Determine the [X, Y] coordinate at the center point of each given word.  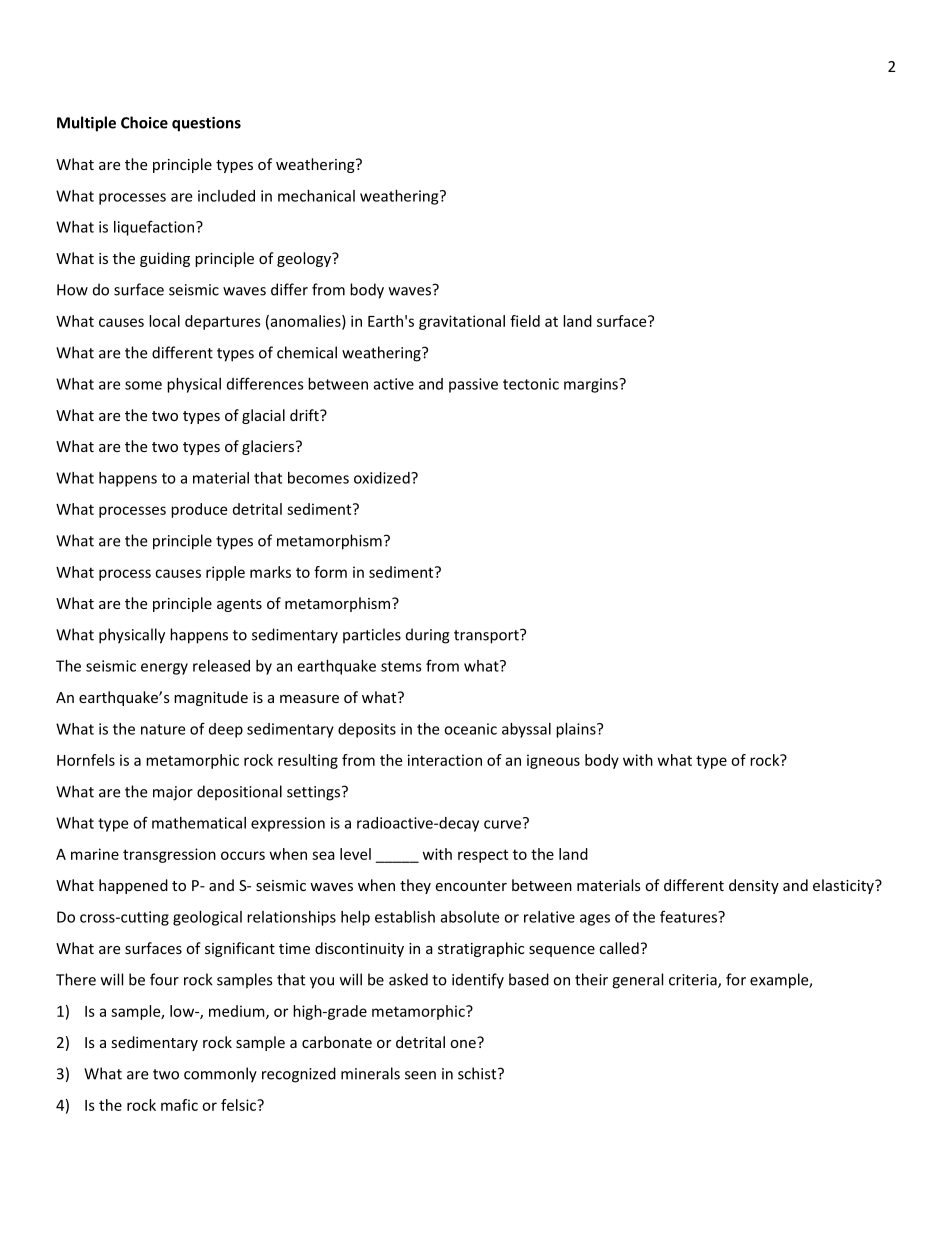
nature [163, 729]
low [183, 1011]
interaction [445, 760]
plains [577, 730]
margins [592, 385]
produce [199, 510]
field [525, 321]
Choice [144, 122]
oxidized [383, 478]
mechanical [316, 196]
